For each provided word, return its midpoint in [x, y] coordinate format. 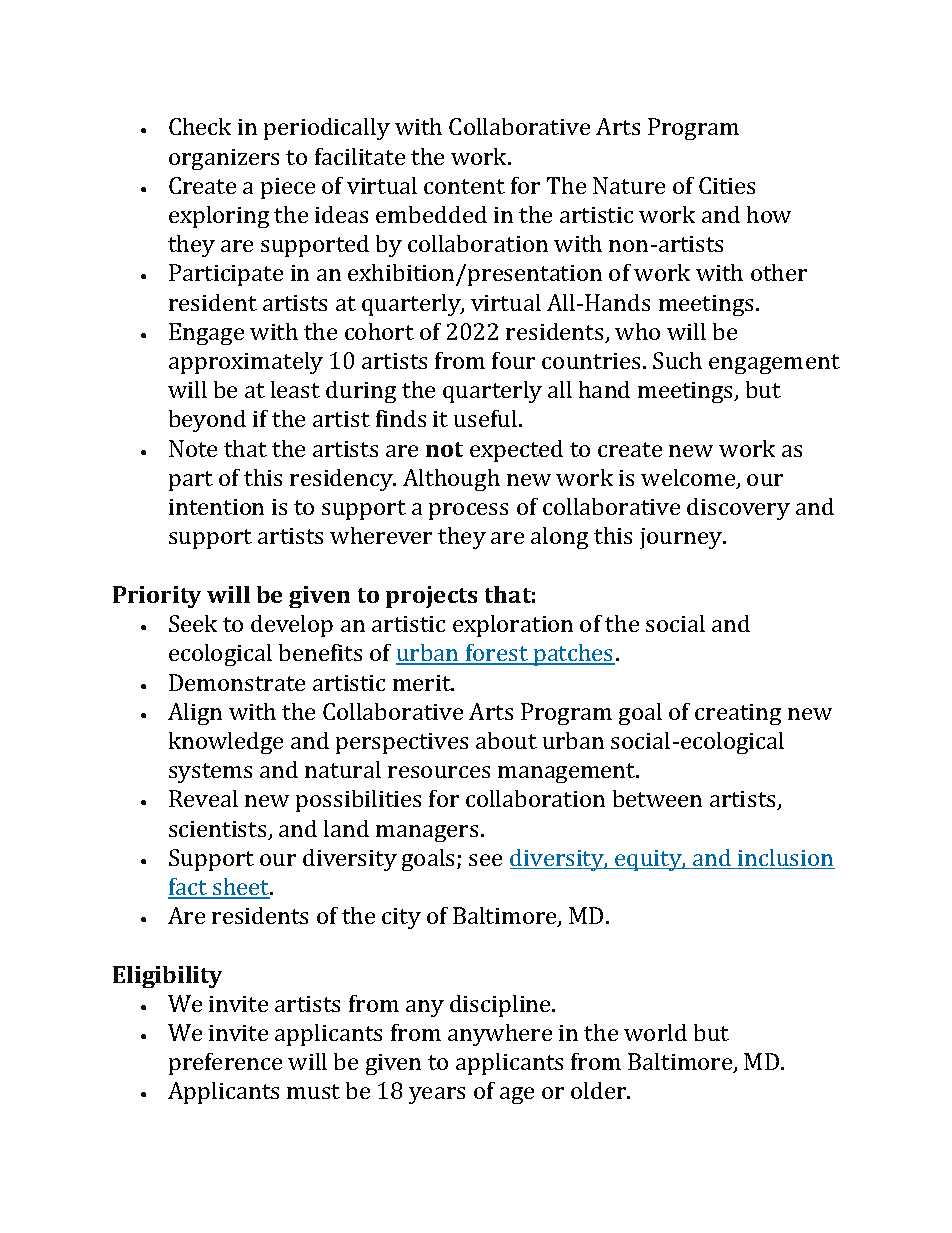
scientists [219, 830]
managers [427, 833]
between [657, 798]
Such [677, 360]
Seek [193, 623]
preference [225, 1064]
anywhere [500, 1035]
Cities [727, 185]
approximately [246, 363]
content [464, 186]
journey [682, 538]
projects [431, 597]
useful [487, 418]
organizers [224, 159]
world [655, 1032]
